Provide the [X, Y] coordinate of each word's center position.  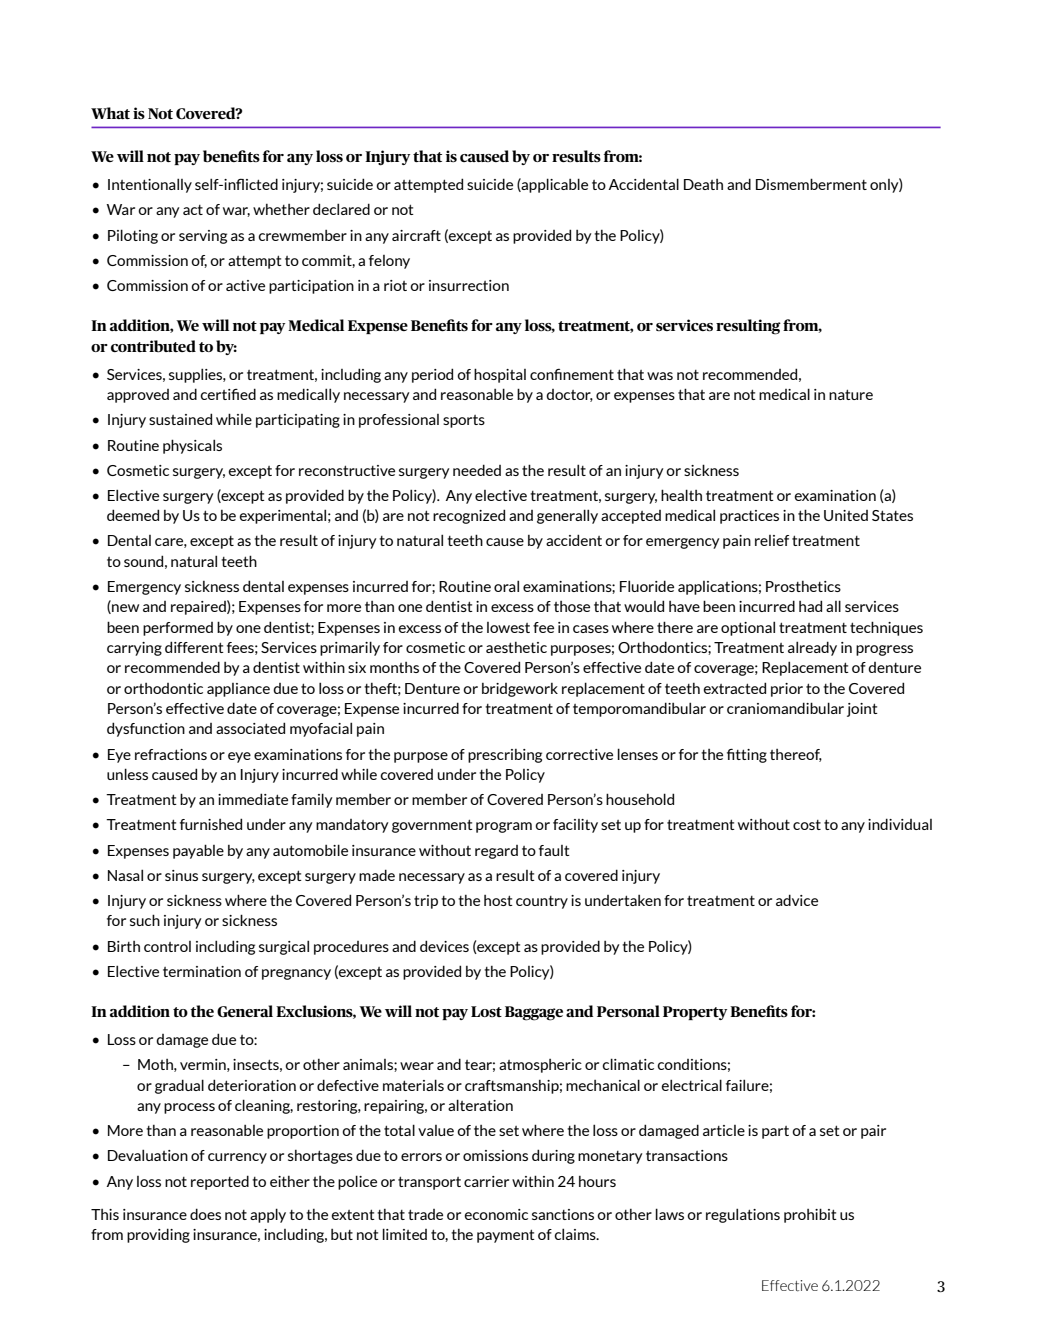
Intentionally [150, 185]
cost [807, 825]
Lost [486, 1011]
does [205, 1214]
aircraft [416, 235]
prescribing [505, 756]
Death [703, 184]
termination [202, 971]
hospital [500, 375]
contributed [153, 346]
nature [851, 394]
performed [178, 629]
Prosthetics [803, 586]
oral [506, 586]
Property [695, 1013]
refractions [171, 754]
